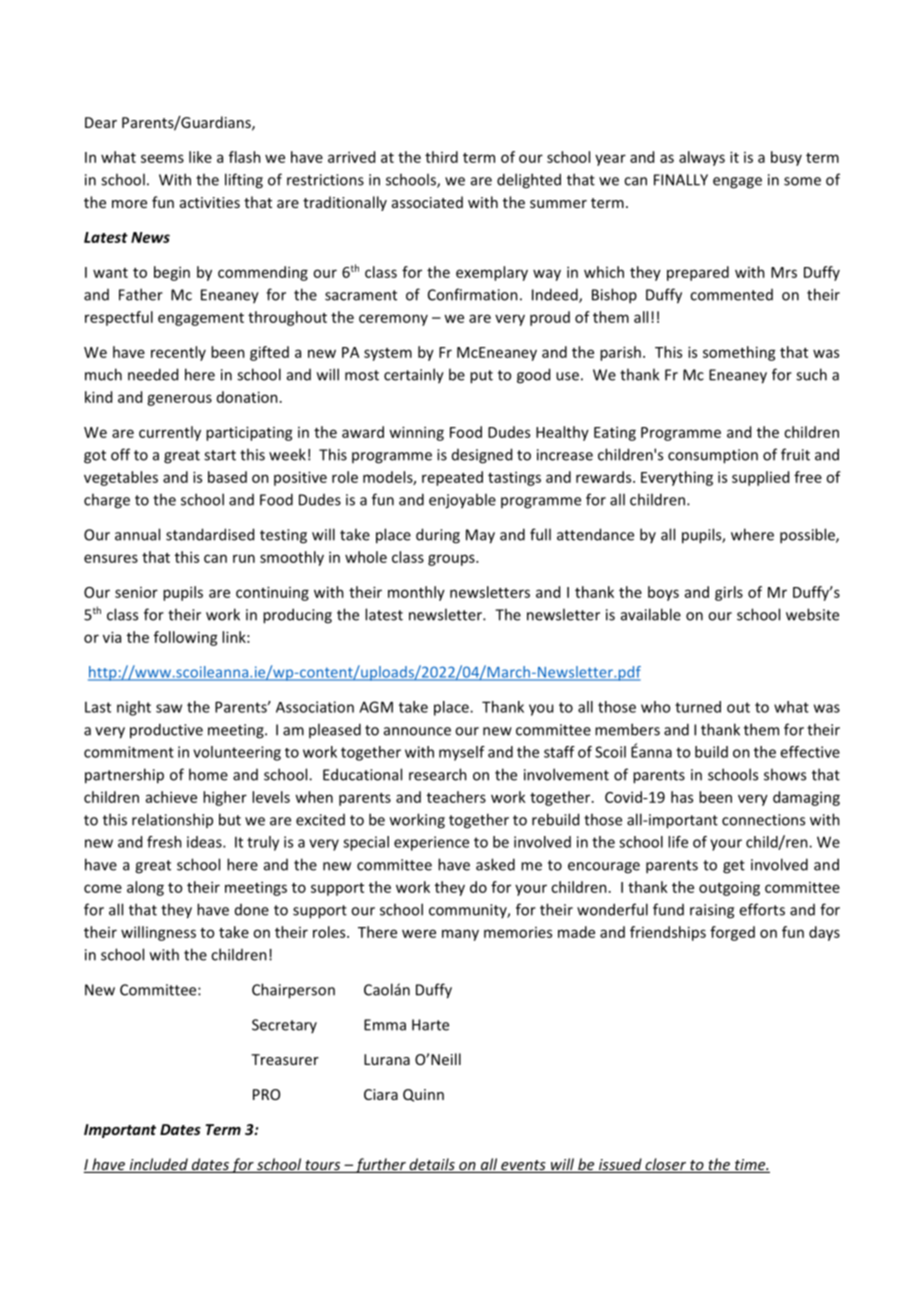 Image resolution: width=924 pixels, height=1308 pixels. I want to click on monthly, so click(416, 593).
